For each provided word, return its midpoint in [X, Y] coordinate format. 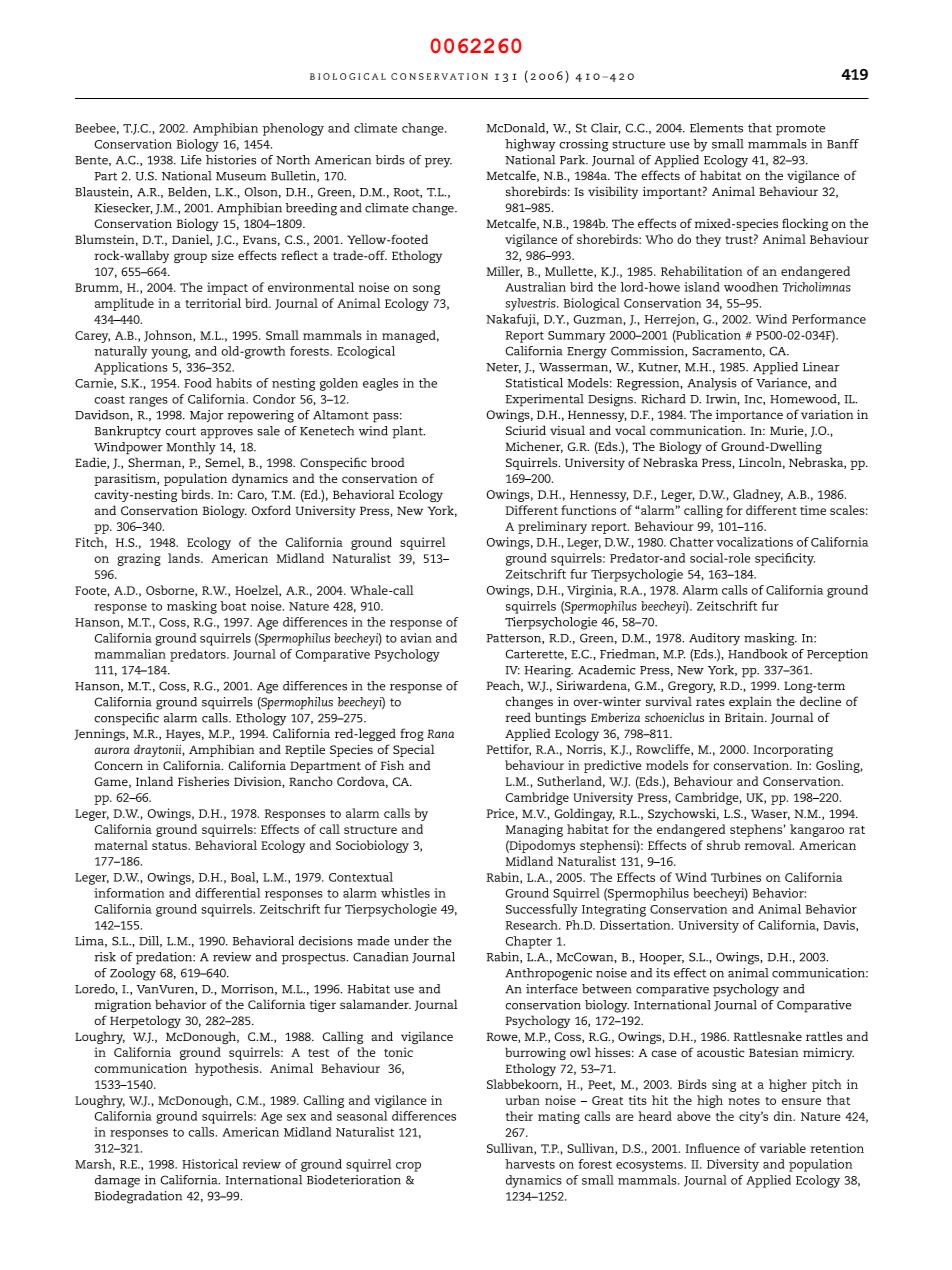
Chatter [692, 542]
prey [438, 163]
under [411, 941]
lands [185, 558]
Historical [210, 1164]
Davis [840, 926]
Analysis [712, 384]
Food [198, 383]
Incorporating [793, 750]
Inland [154, 781]
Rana [440, 733]
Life [191, 160]
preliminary [552, 527]
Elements [716, 128]
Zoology [133, 974]
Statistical [534, 383]
